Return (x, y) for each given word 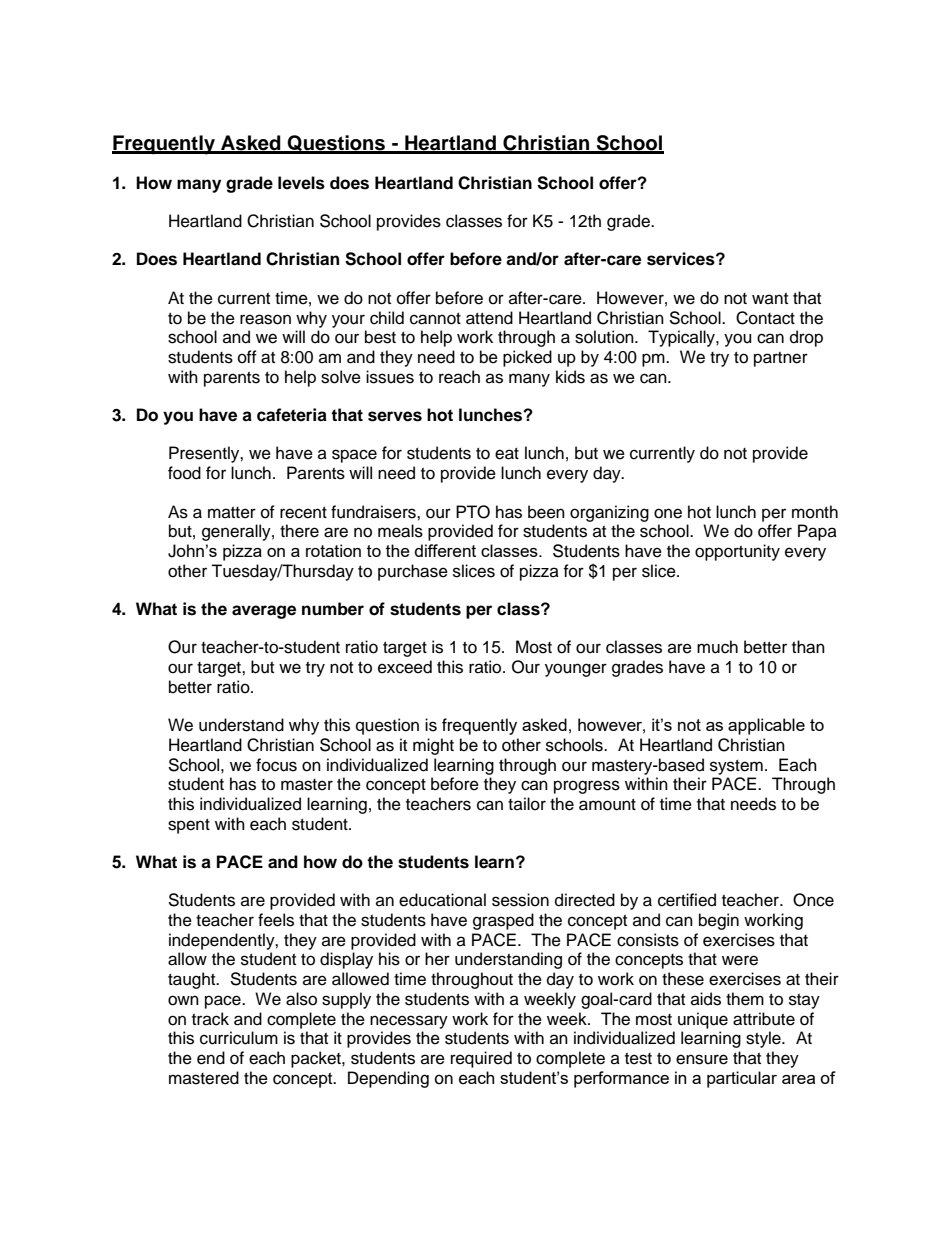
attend (489, 318)
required (481, 1059)
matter (232, 513)
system (736, 767)
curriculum (239, 1038)
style (764, 1039)
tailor (527, 804)
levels (301, 183)
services (682, 259)
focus (276, 765)
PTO (473, 512)
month (815, 512)
